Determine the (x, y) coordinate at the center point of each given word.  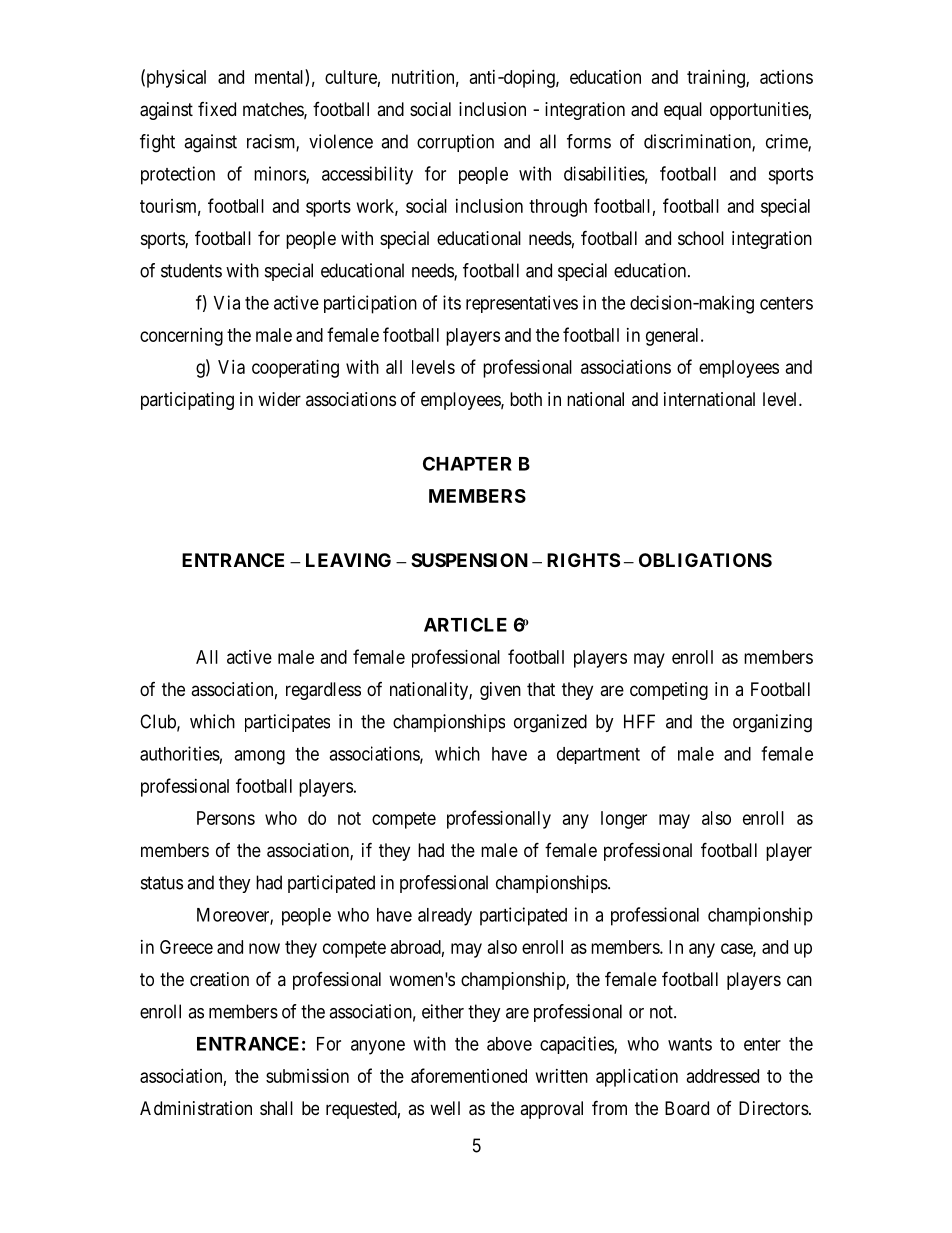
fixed (217, 109)
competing (669, 691)
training (717, 79)
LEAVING (348, 560)
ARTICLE (465, 624)
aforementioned (469, 1075)
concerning (181, 337)
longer (624, 820)
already (445, 917)
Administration (196, 1108)
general (674, 337)
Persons (226, 818)
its (452, 302)
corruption (455, 143)
